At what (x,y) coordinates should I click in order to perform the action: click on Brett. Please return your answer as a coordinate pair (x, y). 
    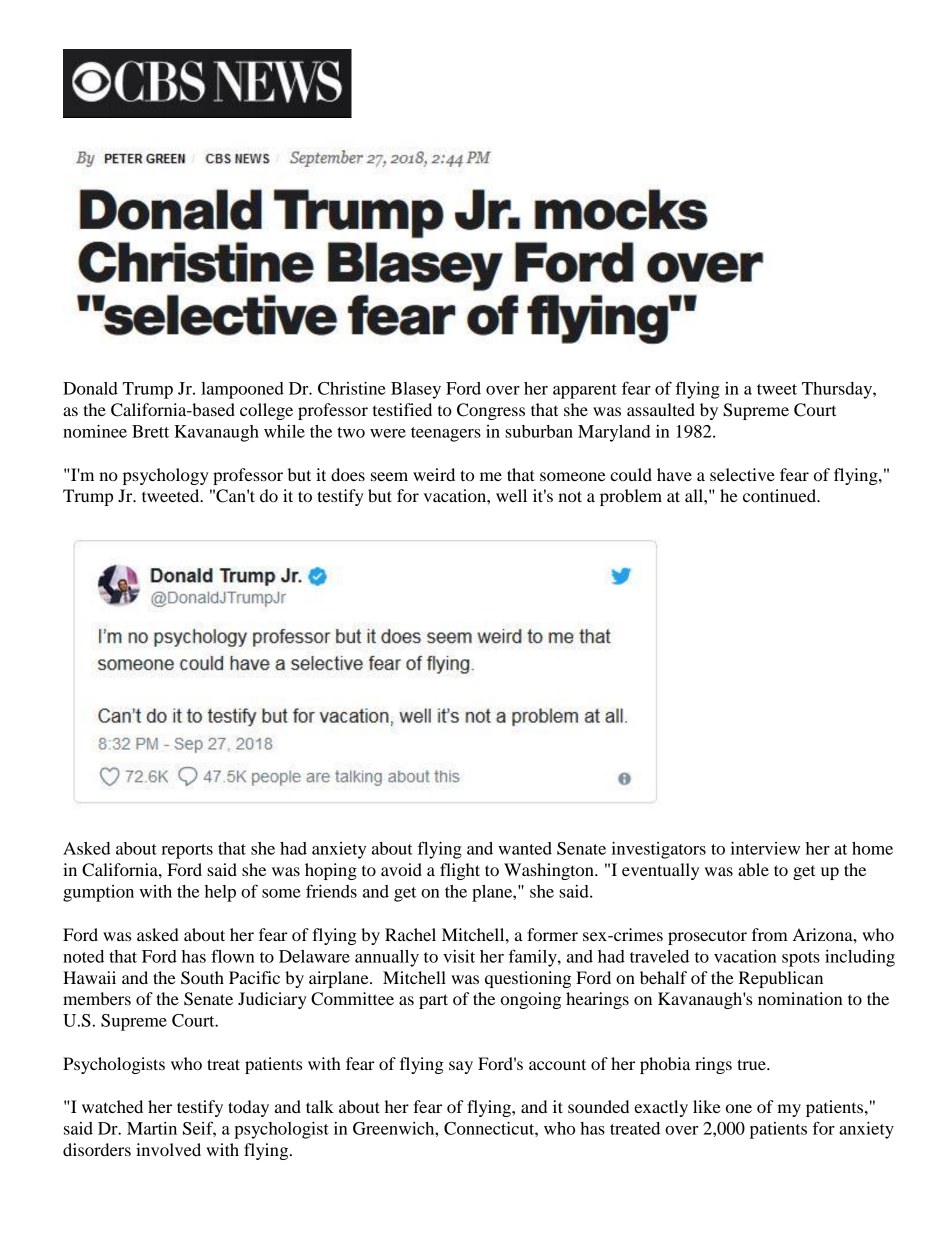
    Looking at the image, I should click on (150, 431).
